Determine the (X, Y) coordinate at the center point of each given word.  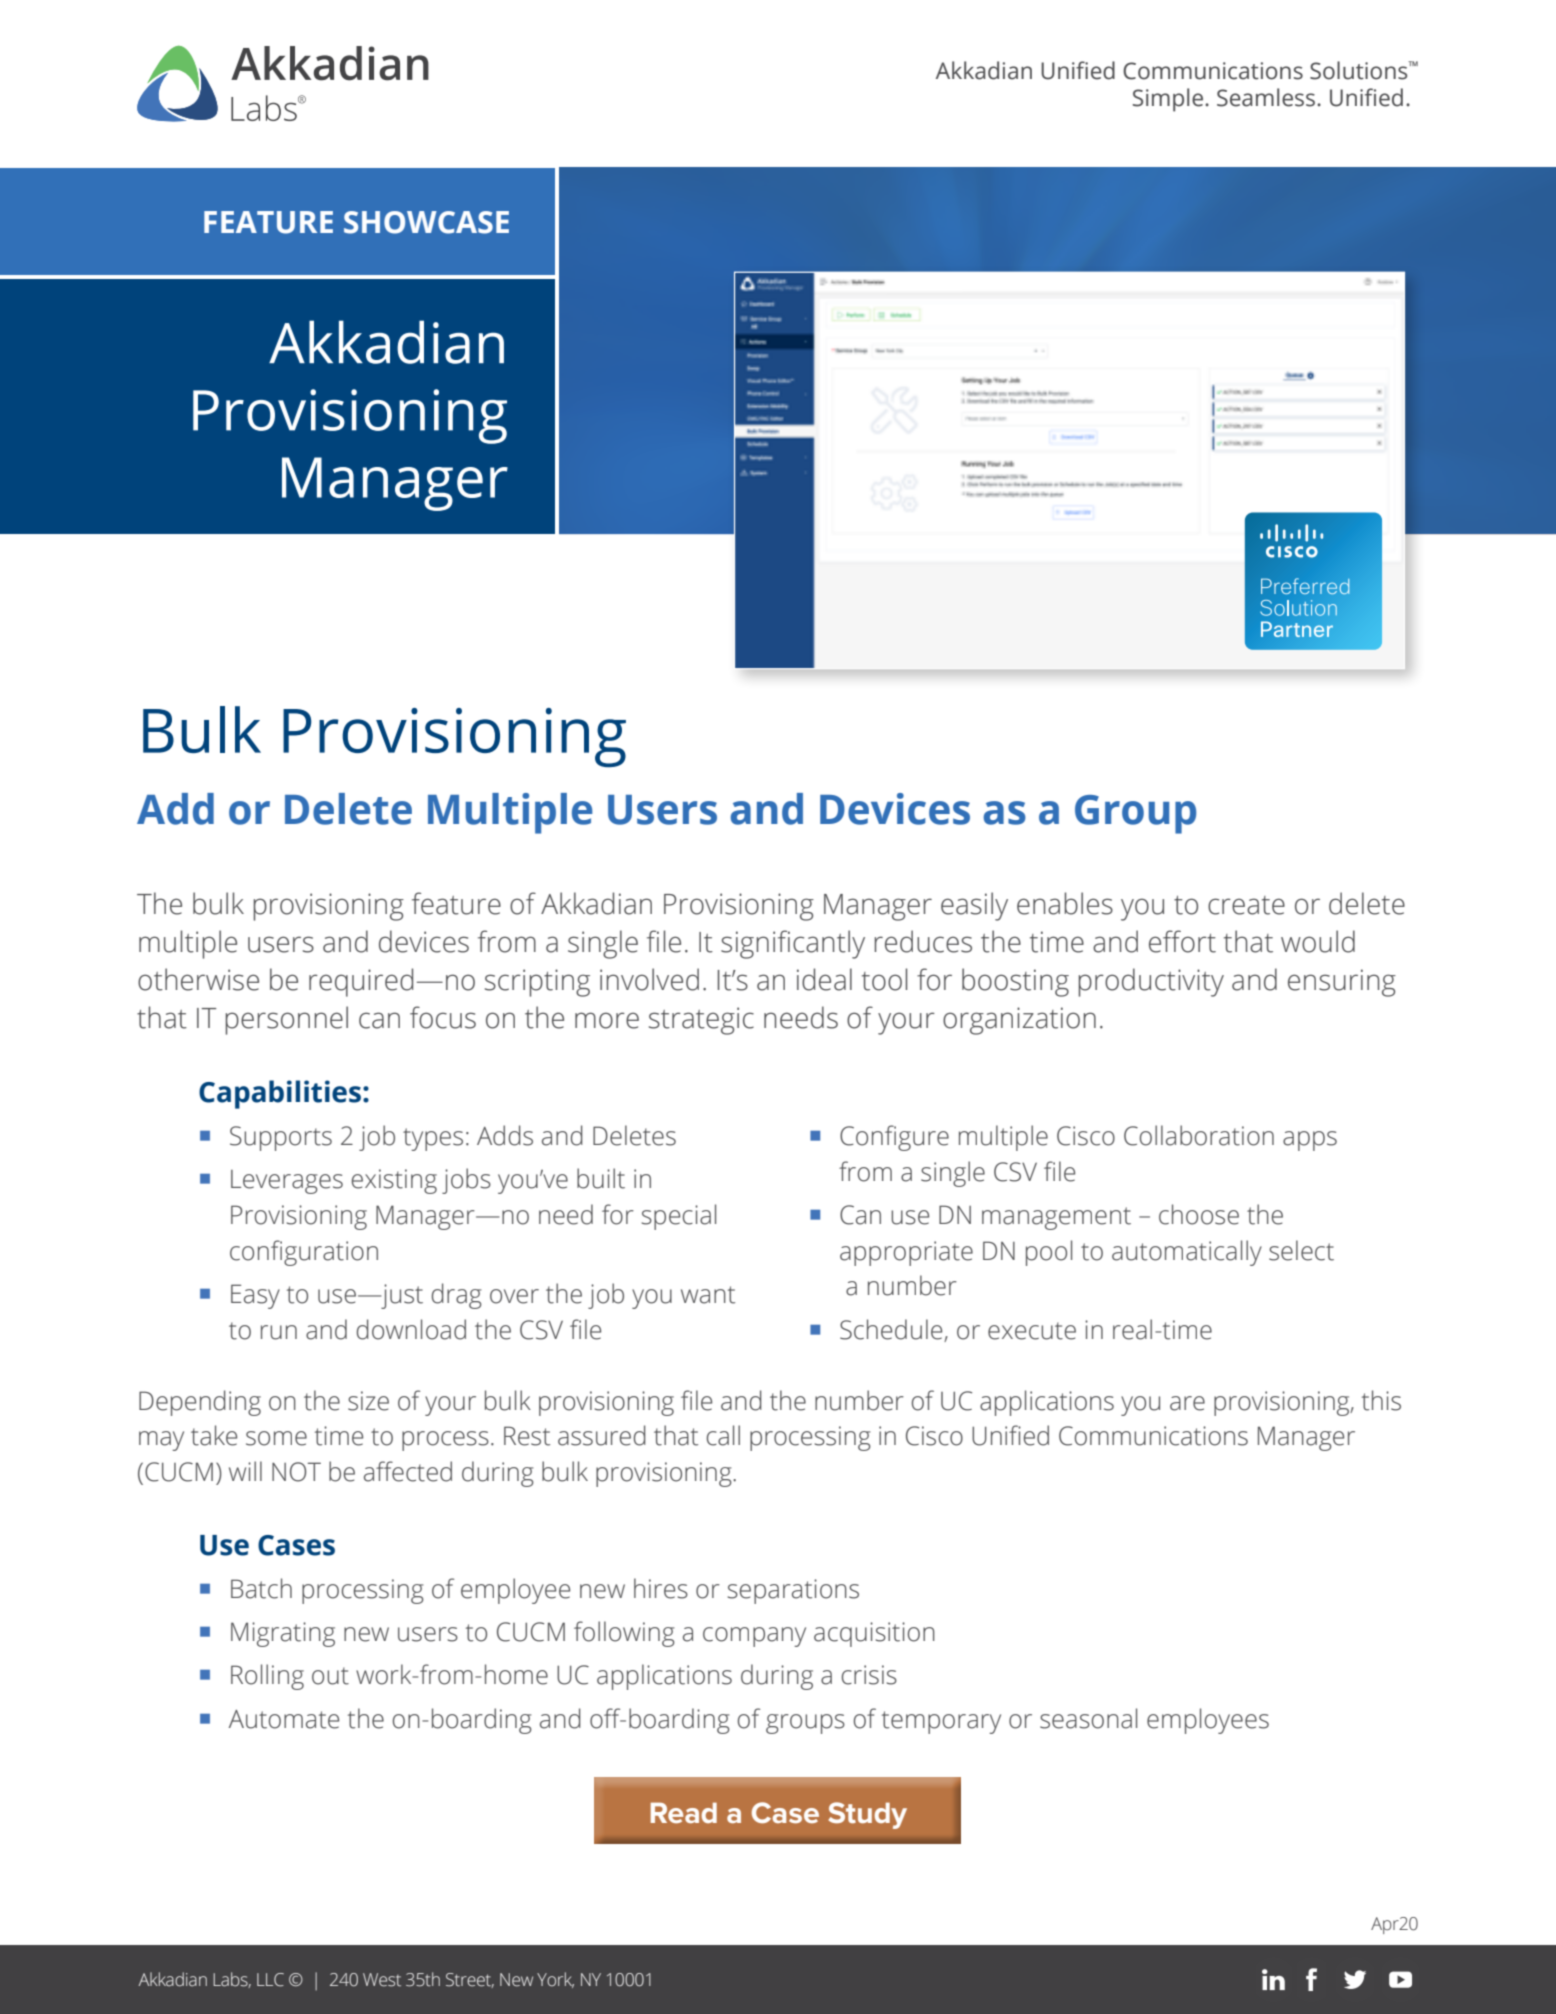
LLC (270, 1980)
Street (470, 1980)
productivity (1151, 982)
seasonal (1088, 1718)
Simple (1168, 100)
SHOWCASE (426, 222)
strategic (701, 1021)
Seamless (1266, 97)
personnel (286, 1020)
